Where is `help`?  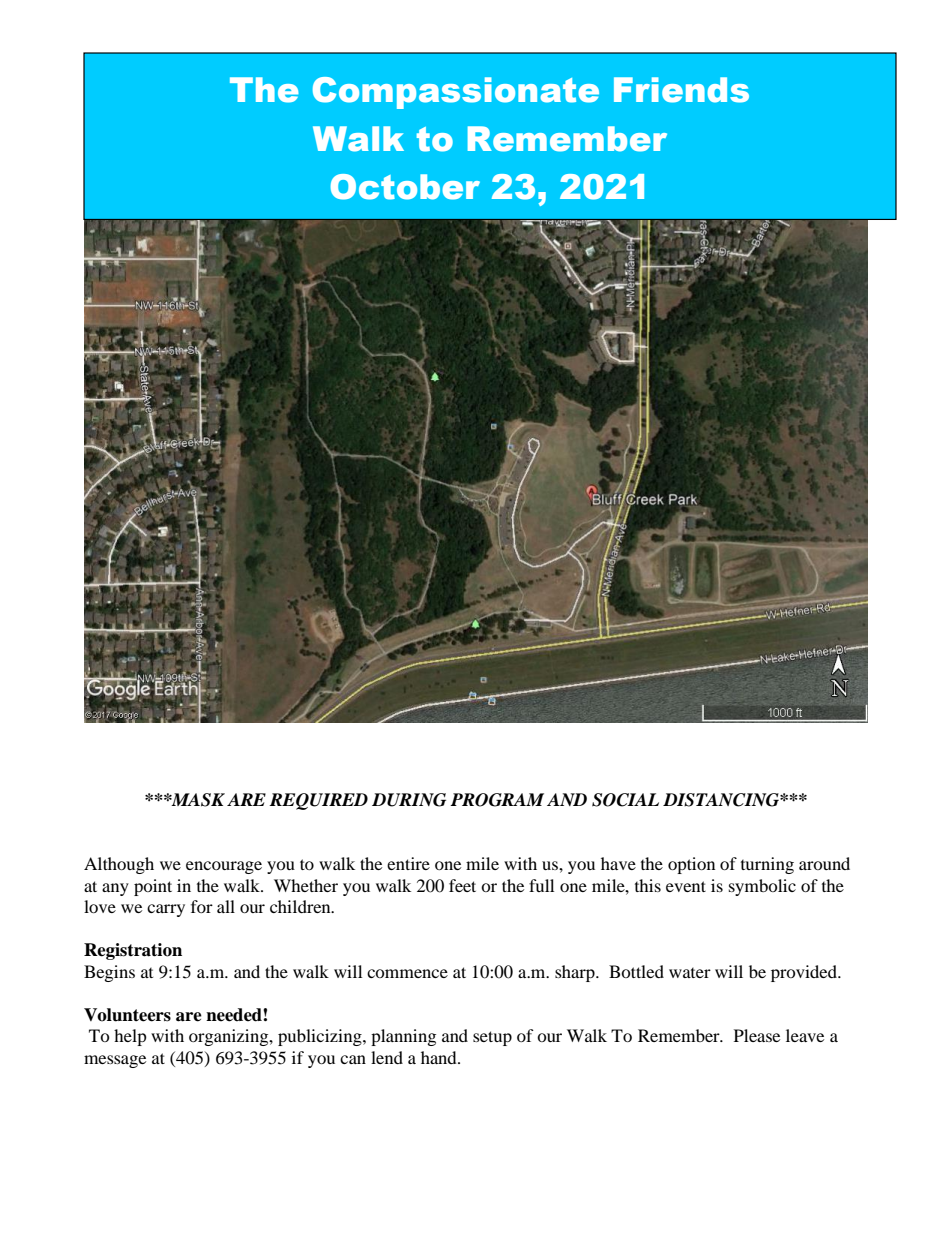 help is located at coordinates (130, 1037).
